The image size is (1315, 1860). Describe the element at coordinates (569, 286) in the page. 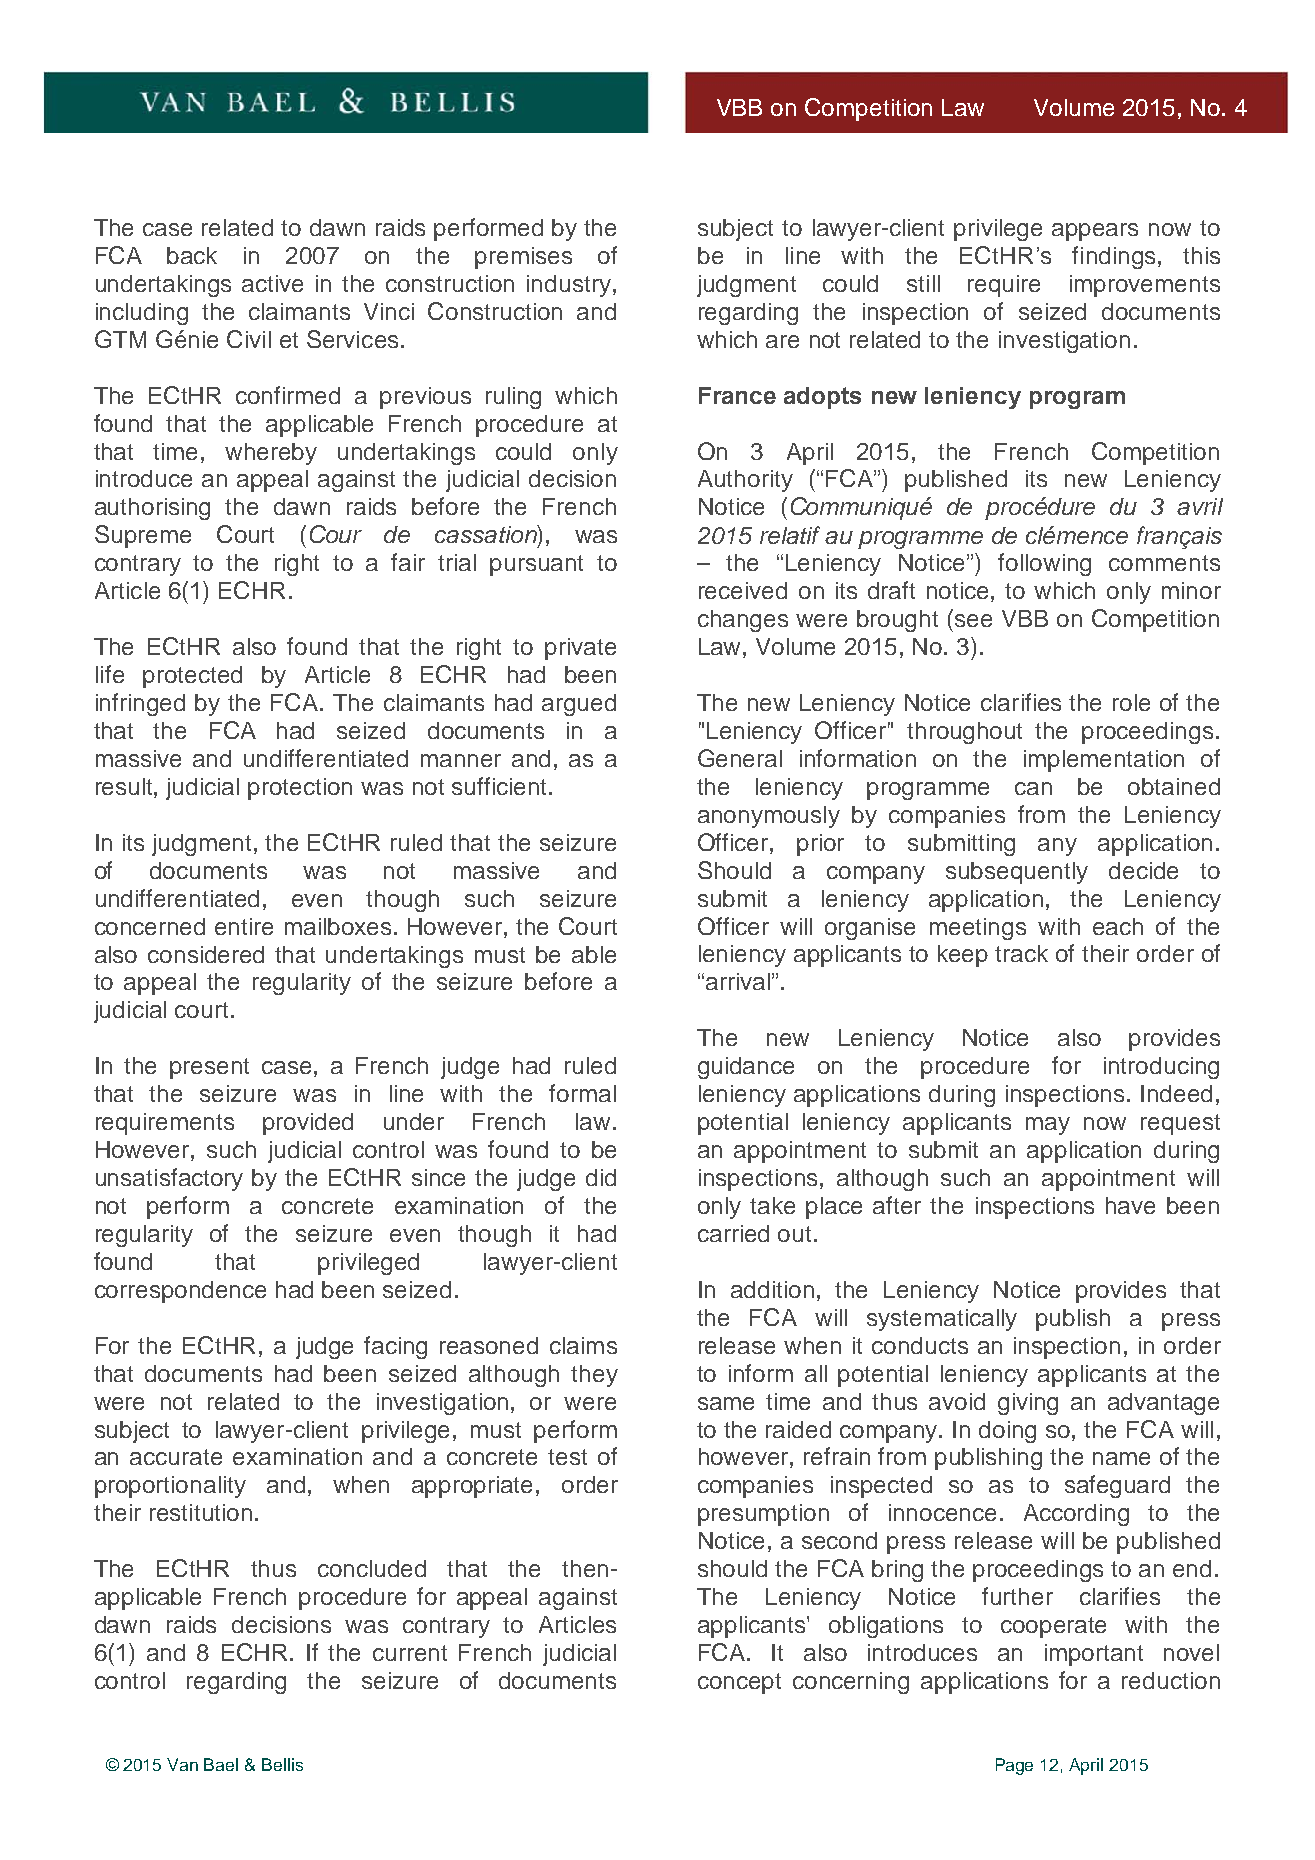

I see `industry` at that location.
